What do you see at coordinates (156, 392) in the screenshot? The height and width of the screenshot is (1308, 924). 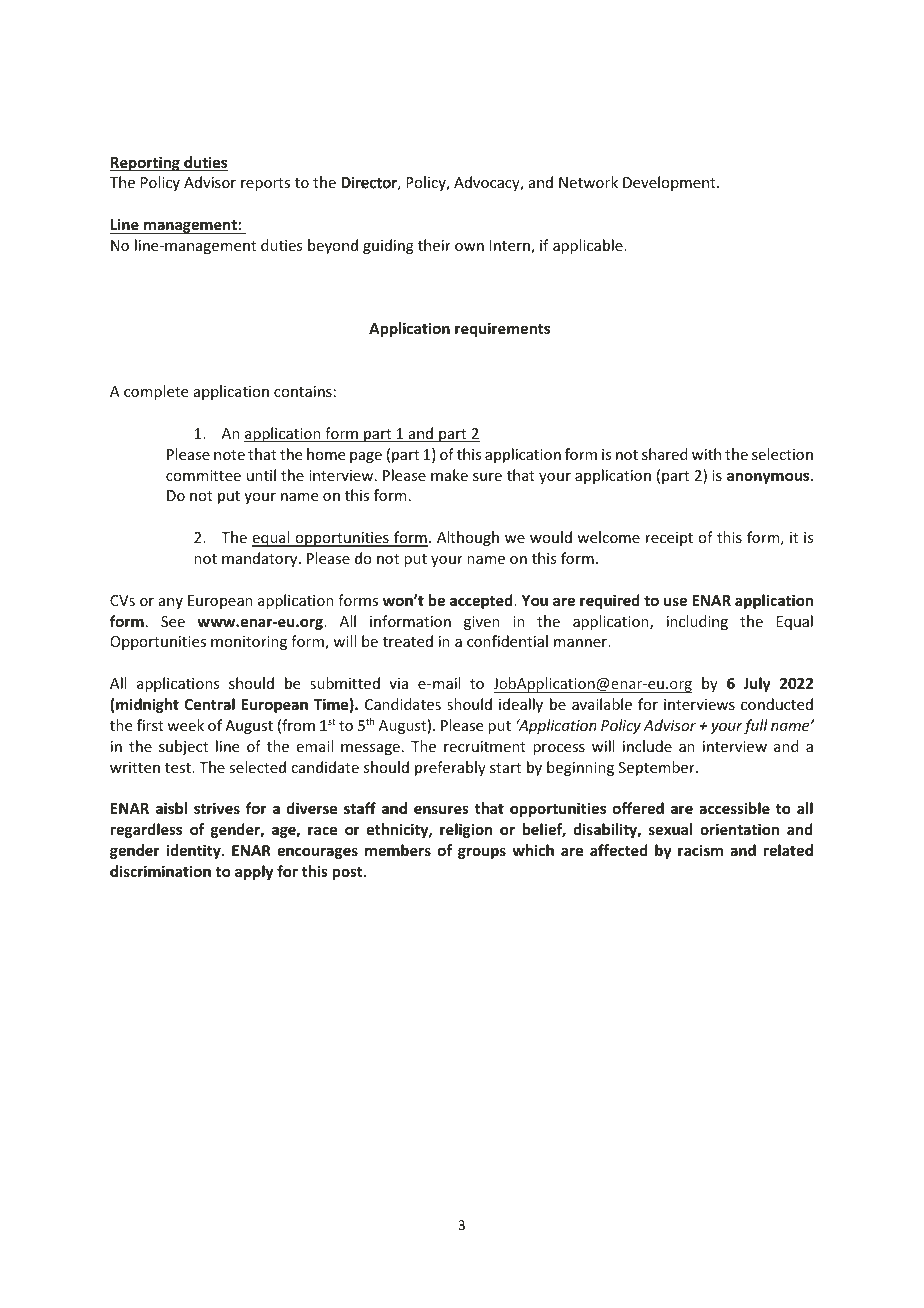 I see `complete` at bounding box center [156, 392].
